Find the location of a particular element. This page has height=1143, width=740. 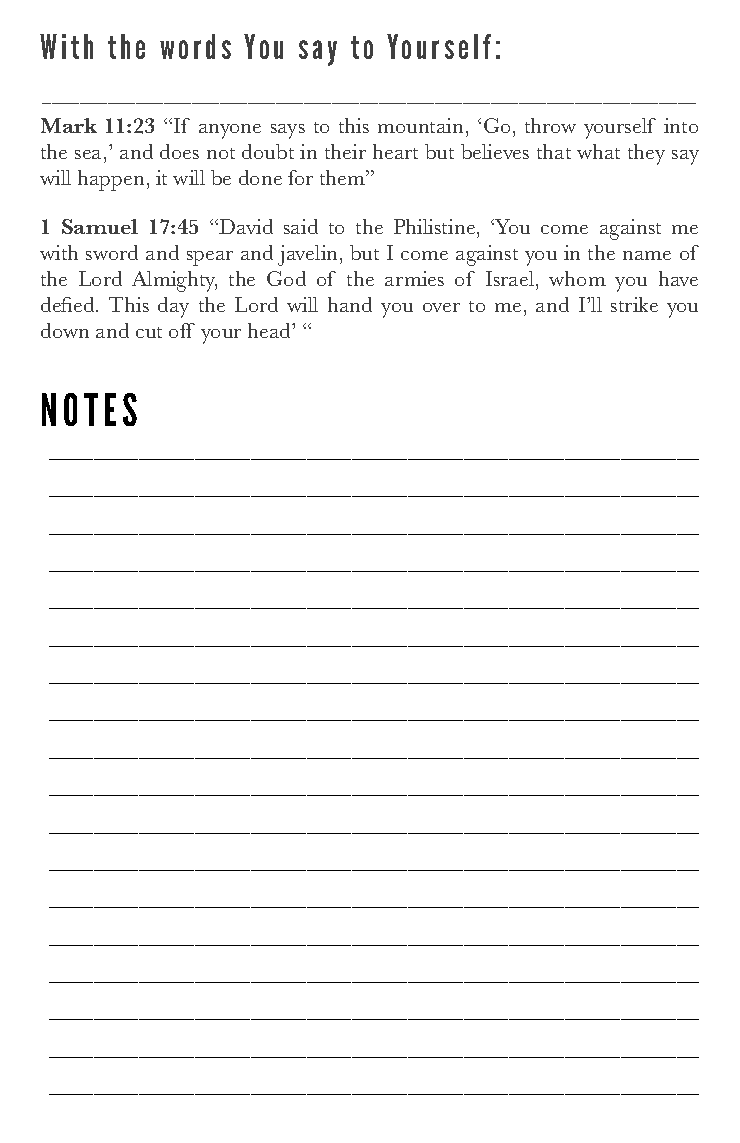

head is located at coordinates (271, 330).
